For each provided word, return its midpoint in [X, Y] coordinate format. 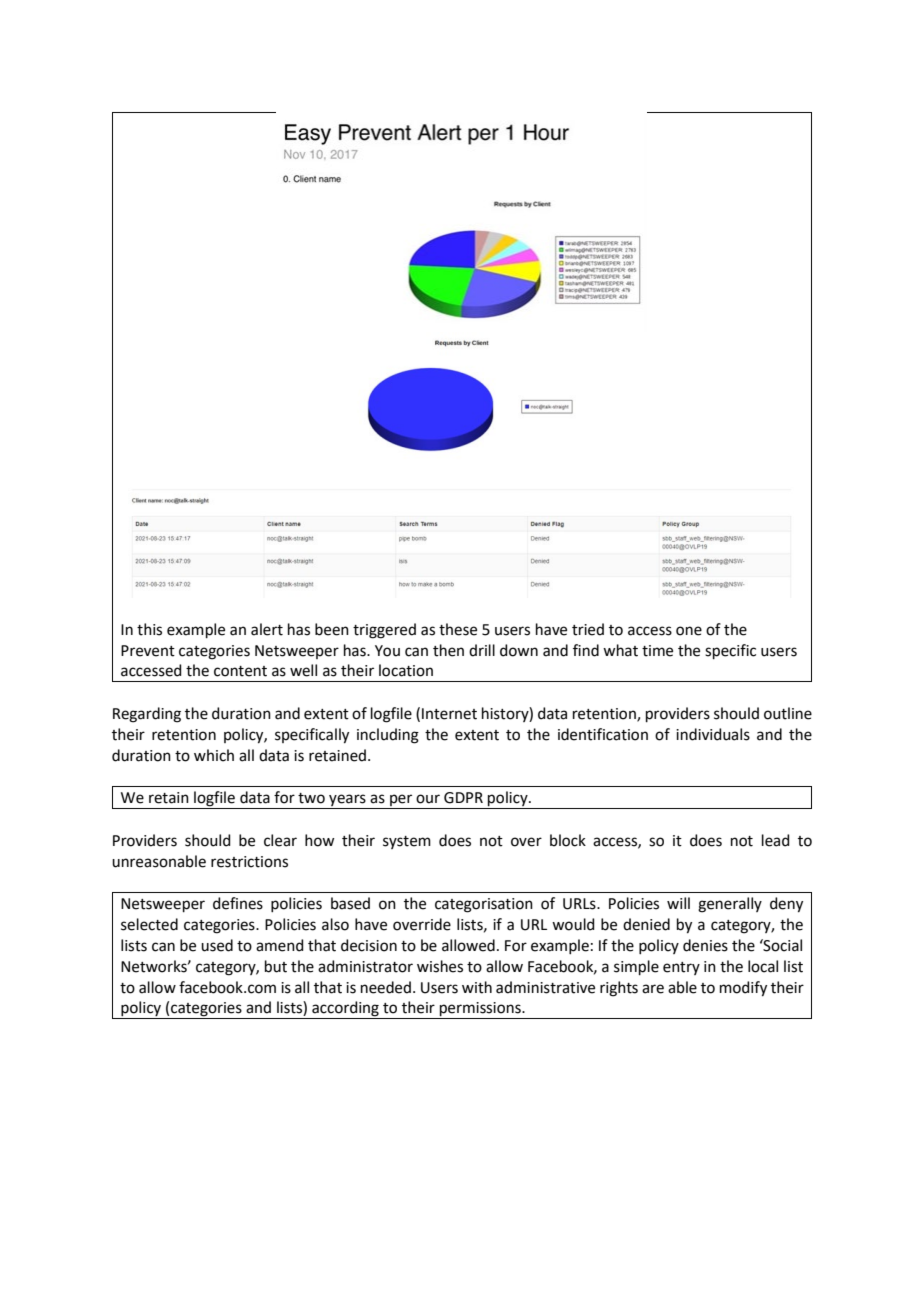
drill [482, 650]
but [276, 966]
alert [267, 629]
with [477, 987]
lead [776, 840]
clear [280, 840]
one [689, 631]
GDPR [463, 798]
